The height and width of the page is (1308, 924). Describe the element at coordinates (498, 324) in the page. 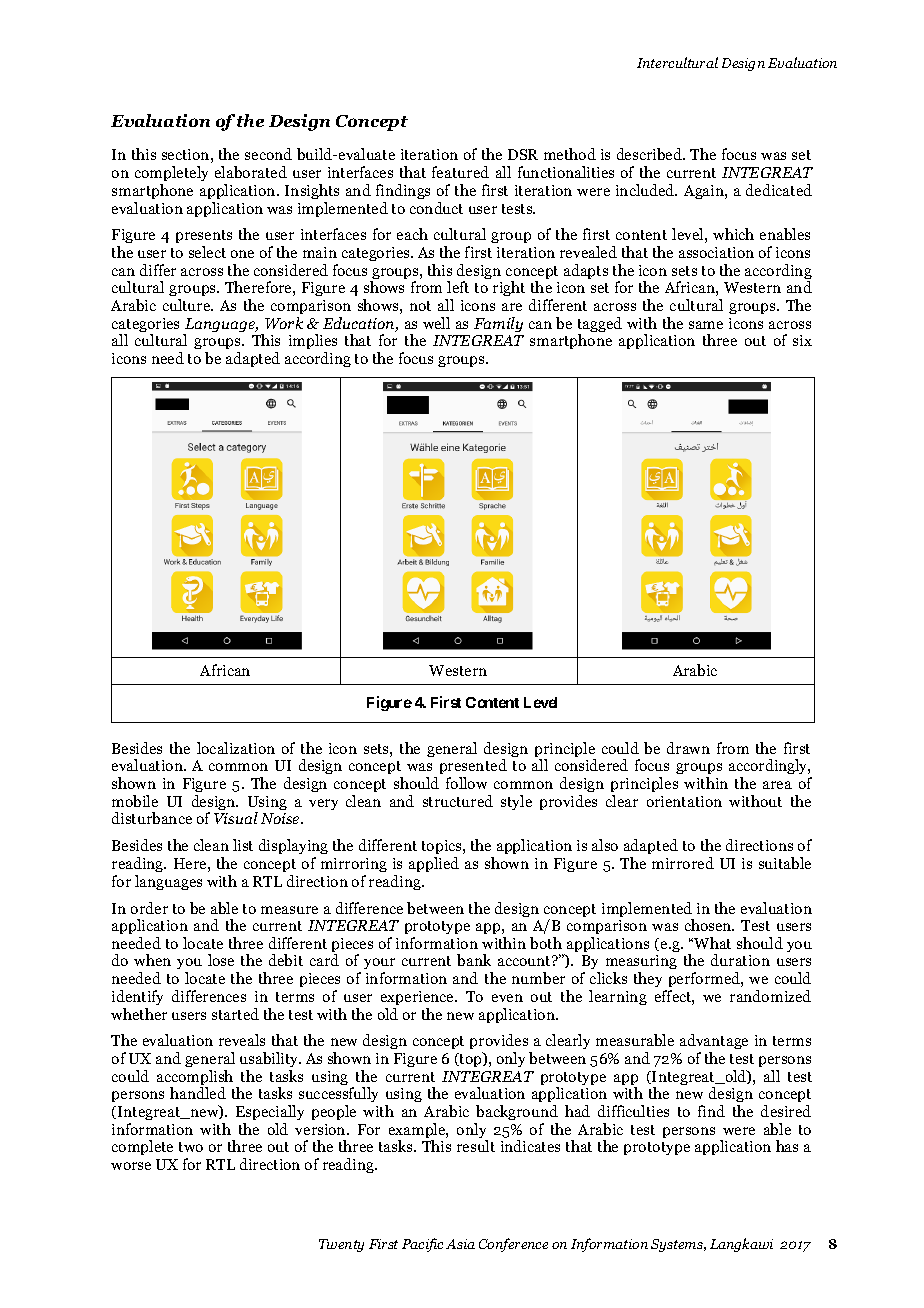

I see `Family` at that location.
